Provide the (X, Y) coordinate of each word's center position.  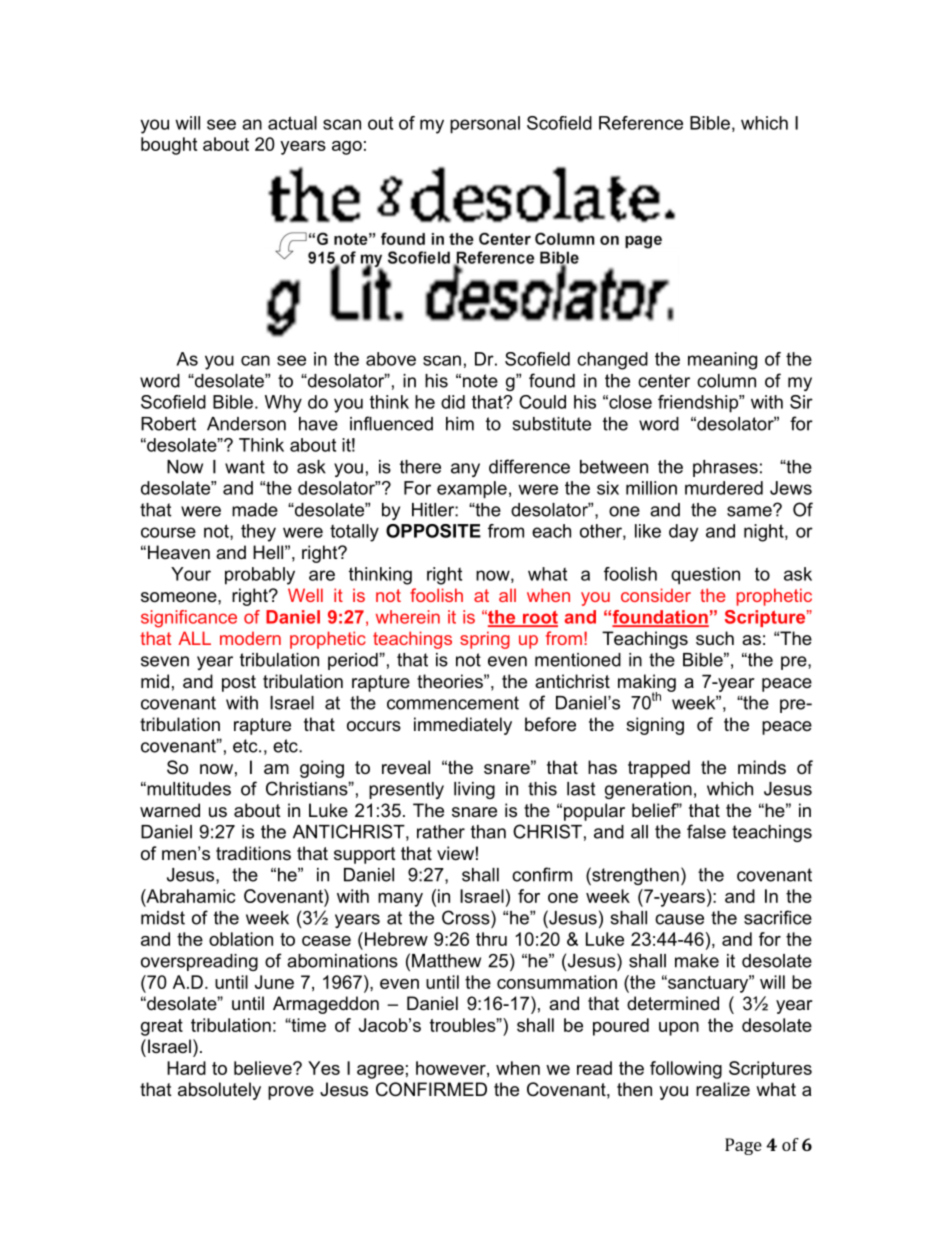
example (472, 490)
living (474, 790)
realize (723, 1089)
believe (264, 1068)
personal (485, 125)
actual (292, 123)
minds (762, 767)
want (245, 467)
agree (380, 1072)
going (322, 769)
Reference (641, 123)
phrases (725, 468)
